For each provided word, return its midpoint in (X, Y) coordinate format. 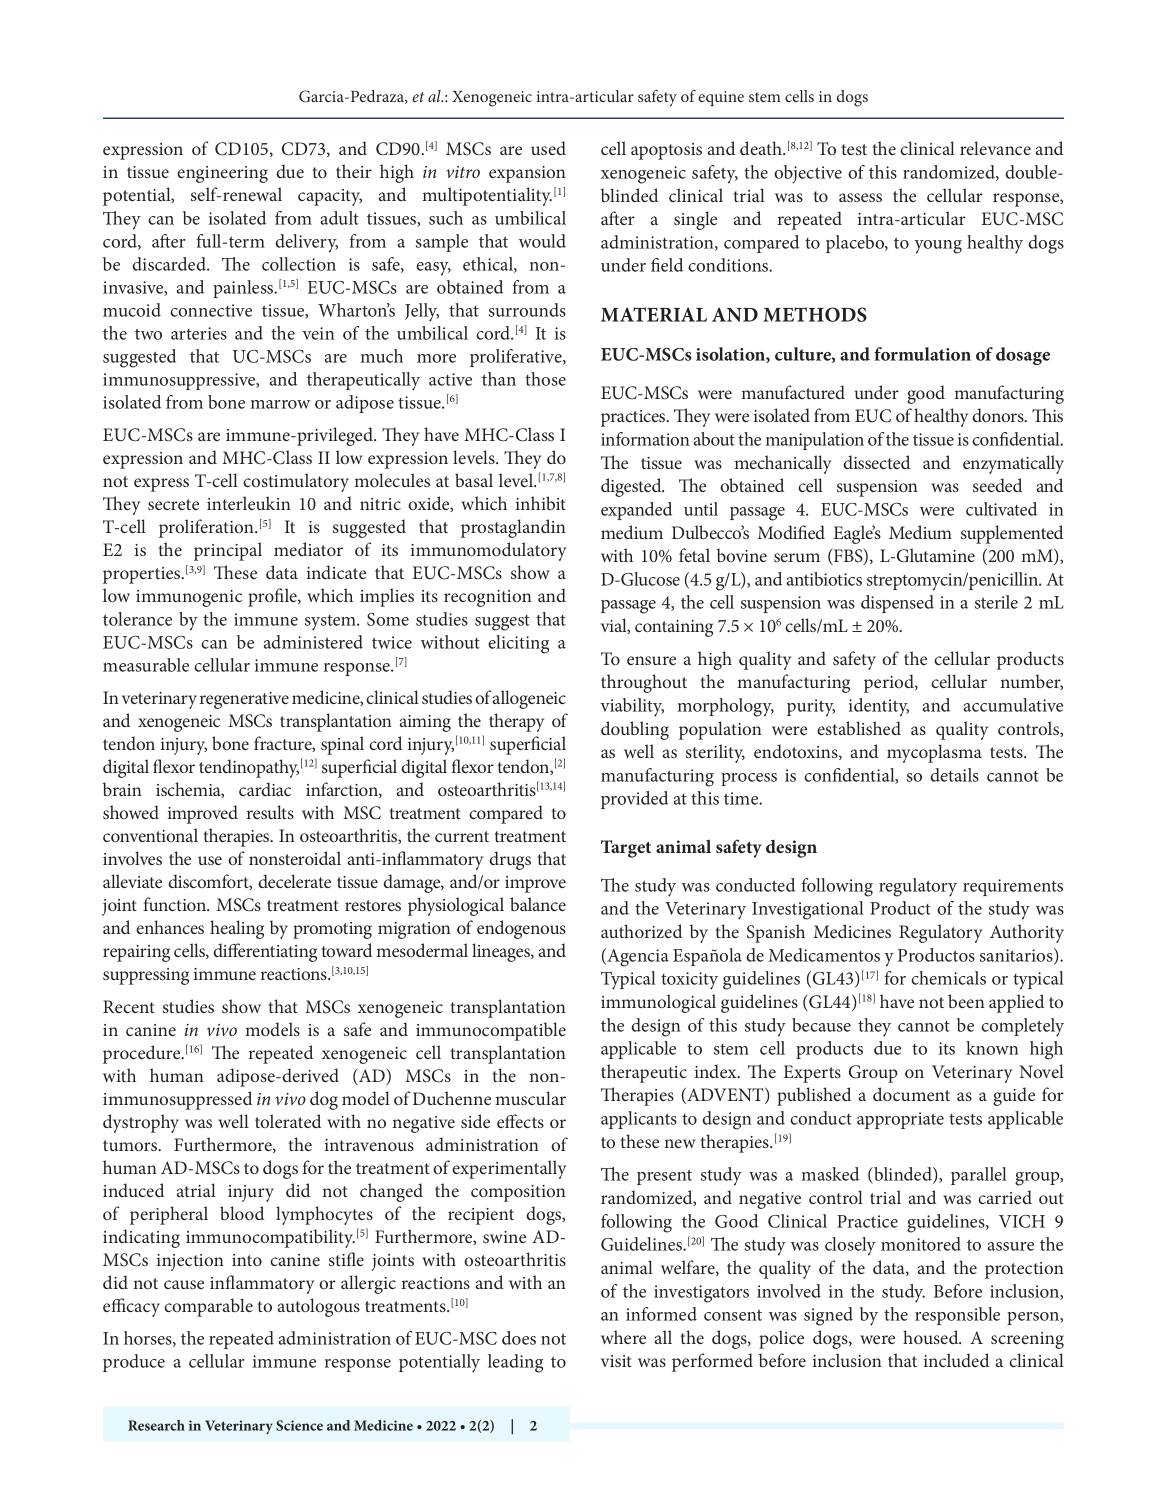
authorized (641, 931)
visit (616, 1361)
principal (228, 551)
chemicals (948, 978)
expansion (527, 174)
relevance (995, 148)
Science (299, 1425)
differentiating (265, 952)
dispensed (897, 604)
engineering (222, 174)
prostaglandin (513, 528)
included (956, 1360)
